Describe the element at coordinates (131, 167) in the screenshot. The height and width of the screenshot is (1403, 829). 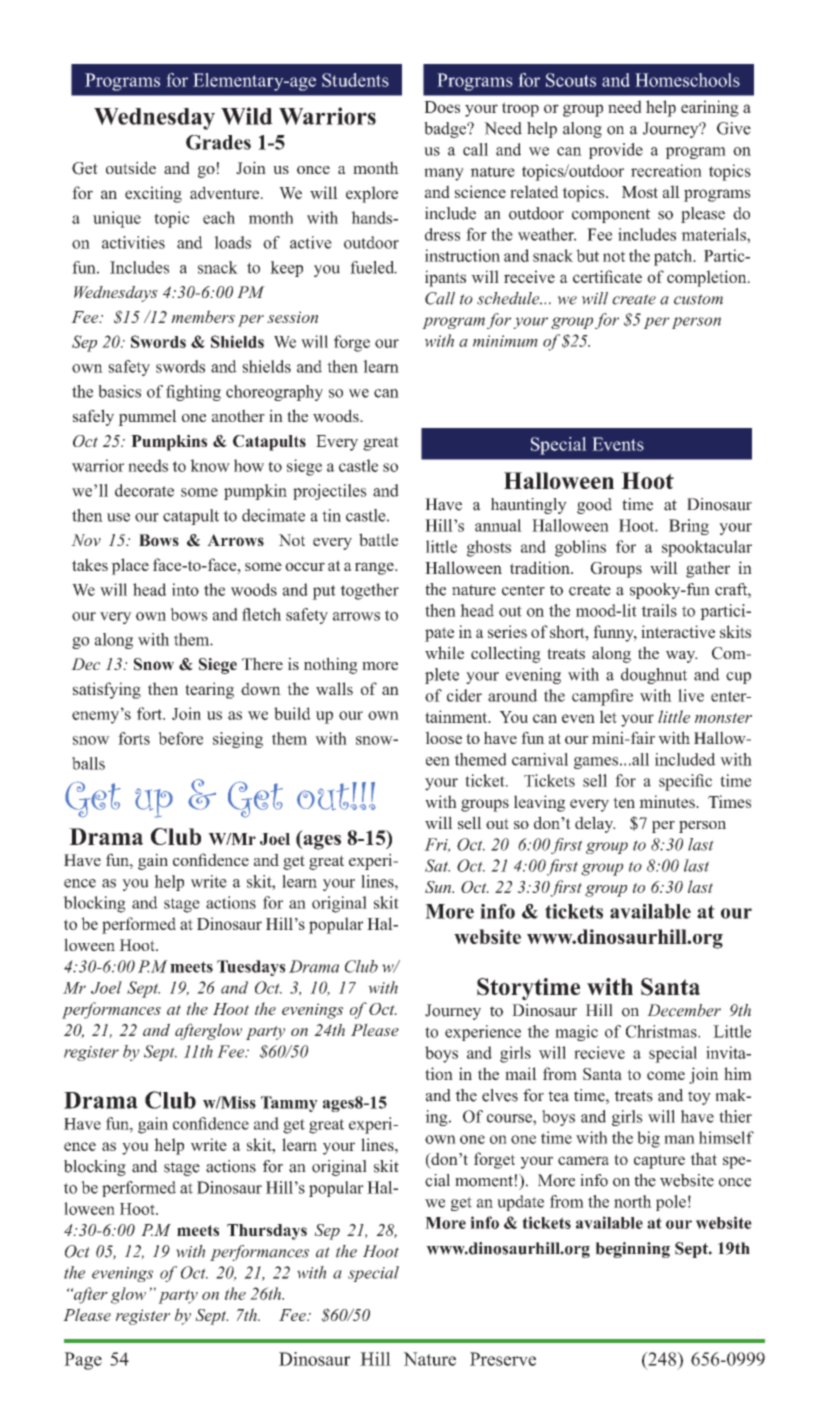
I see `outside` at that location.
